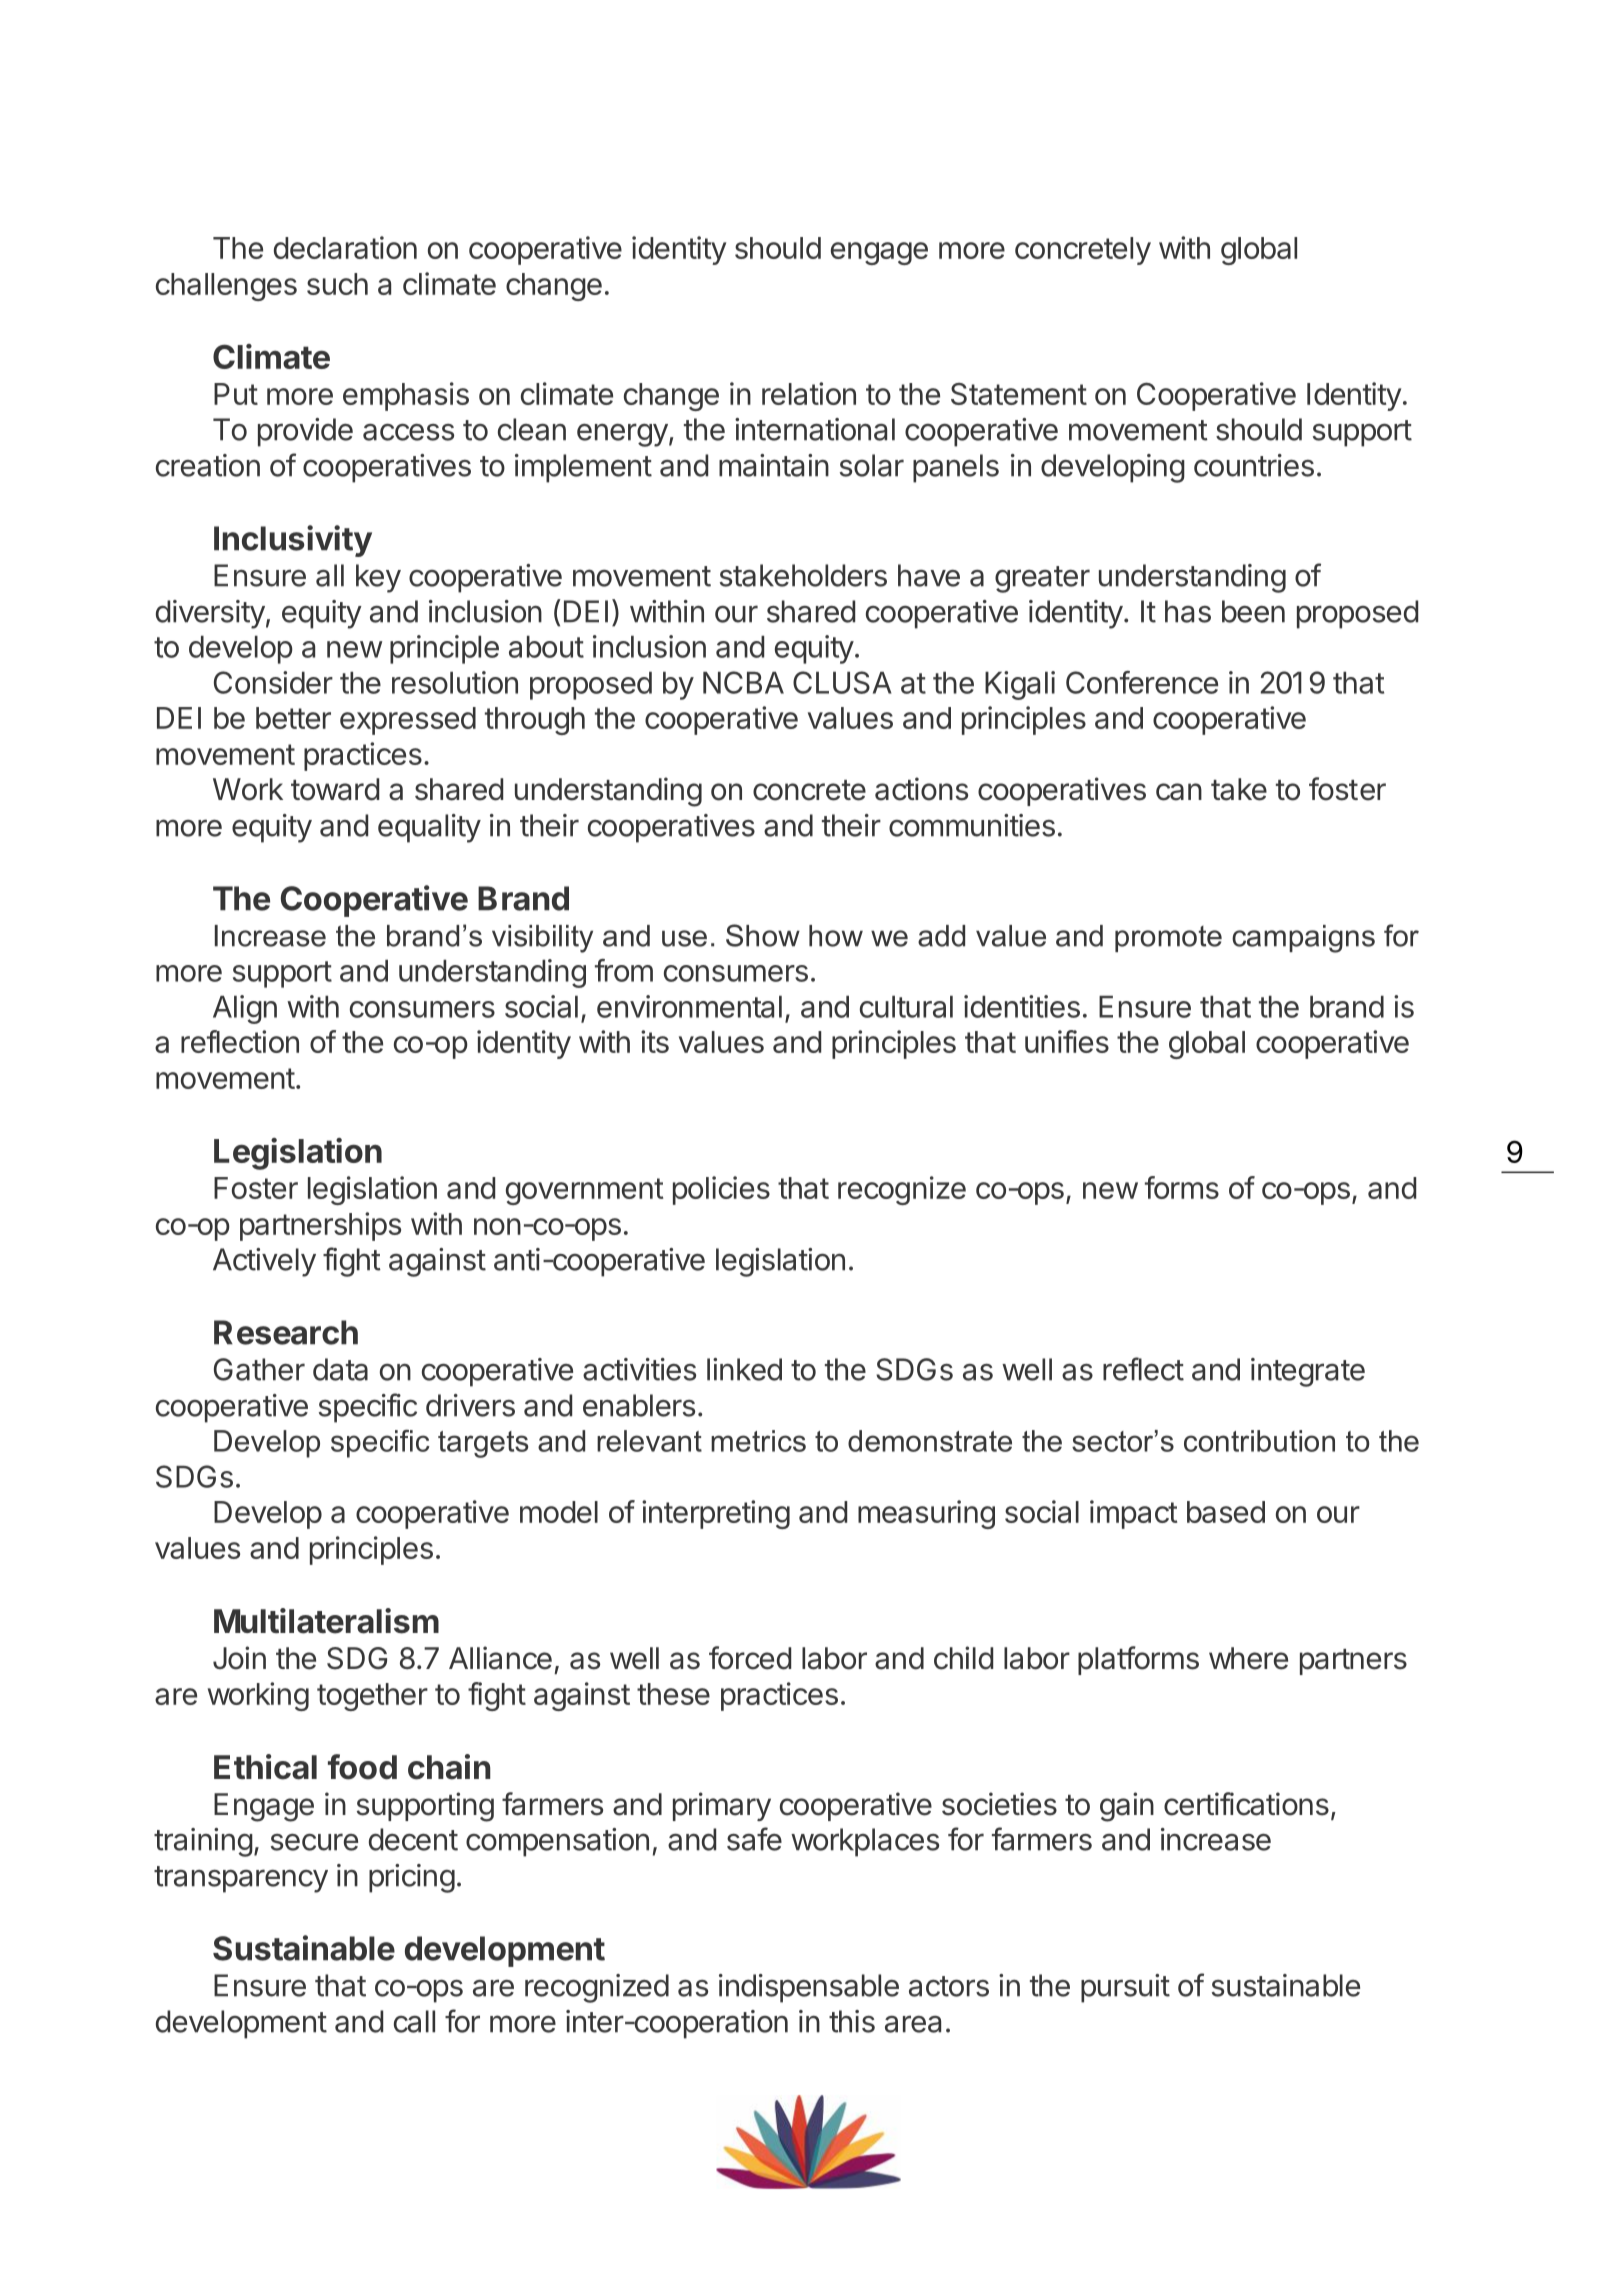  Describe the element at coordinates (809, 1988) in the page. I see `indispensable` at that location.
